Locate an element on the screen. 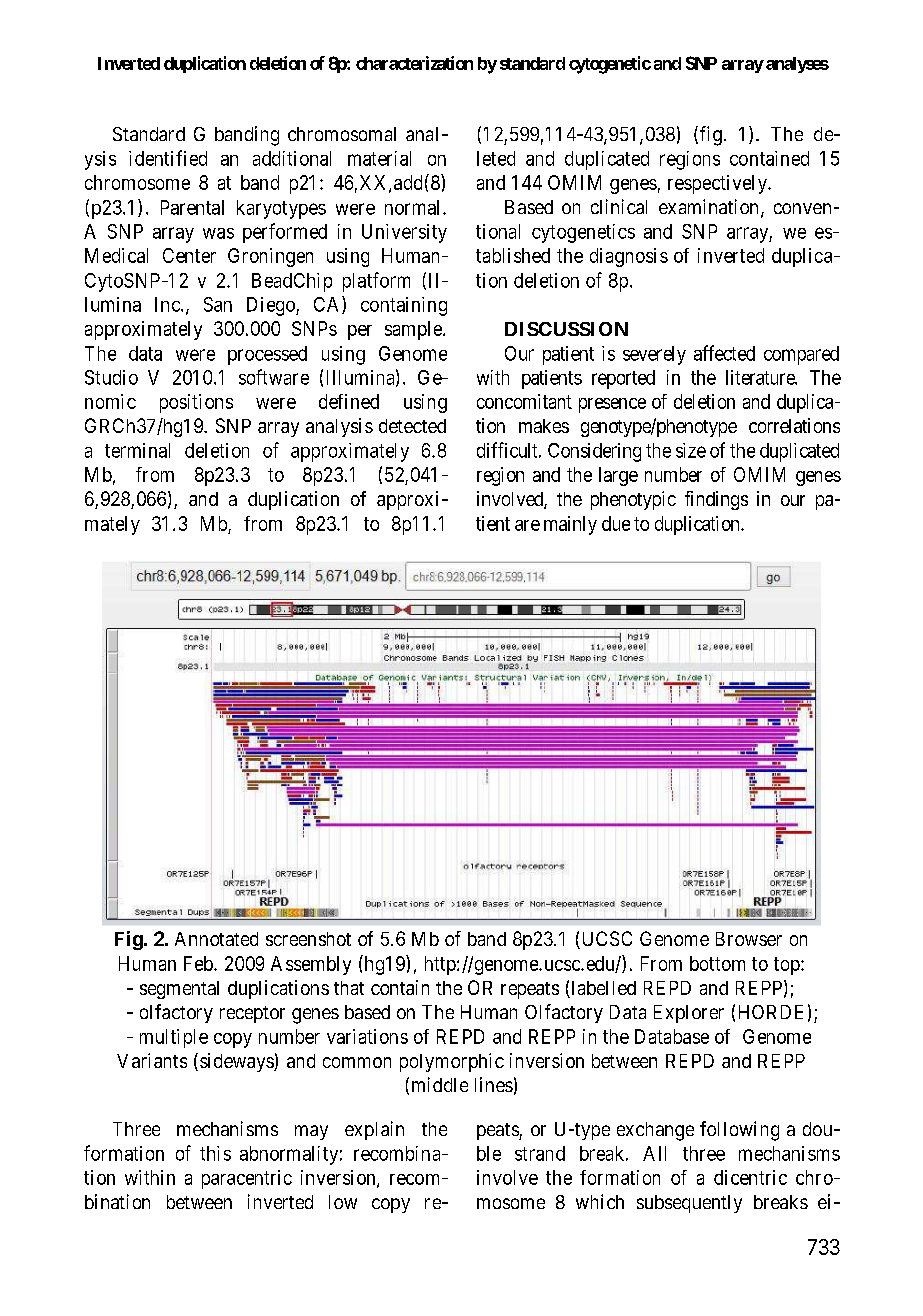 The image size is (923, 1316). detected is located at coordinates (412, 426).
